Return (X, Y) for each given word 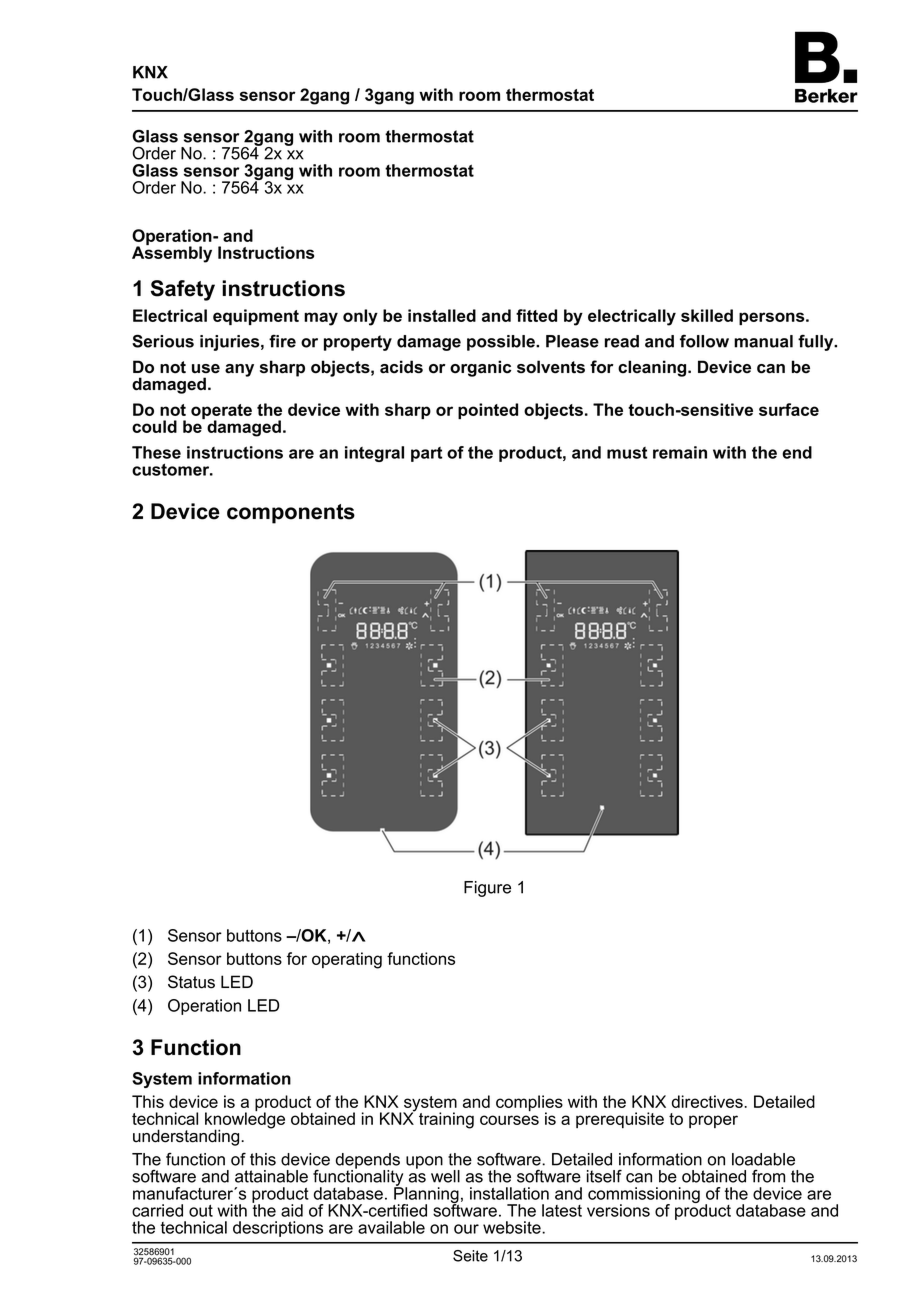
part (427, 454)
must (627, 453)
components (291, 514)
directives (708, 1101)
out (201, 1211)
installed (442, 315)
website (513, 1227)
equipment (256, 317)
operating (347, 960)
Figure (487, 889)
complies (529, 1104)
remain (680, 452)
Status (191, 982)
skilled (707, 315)
